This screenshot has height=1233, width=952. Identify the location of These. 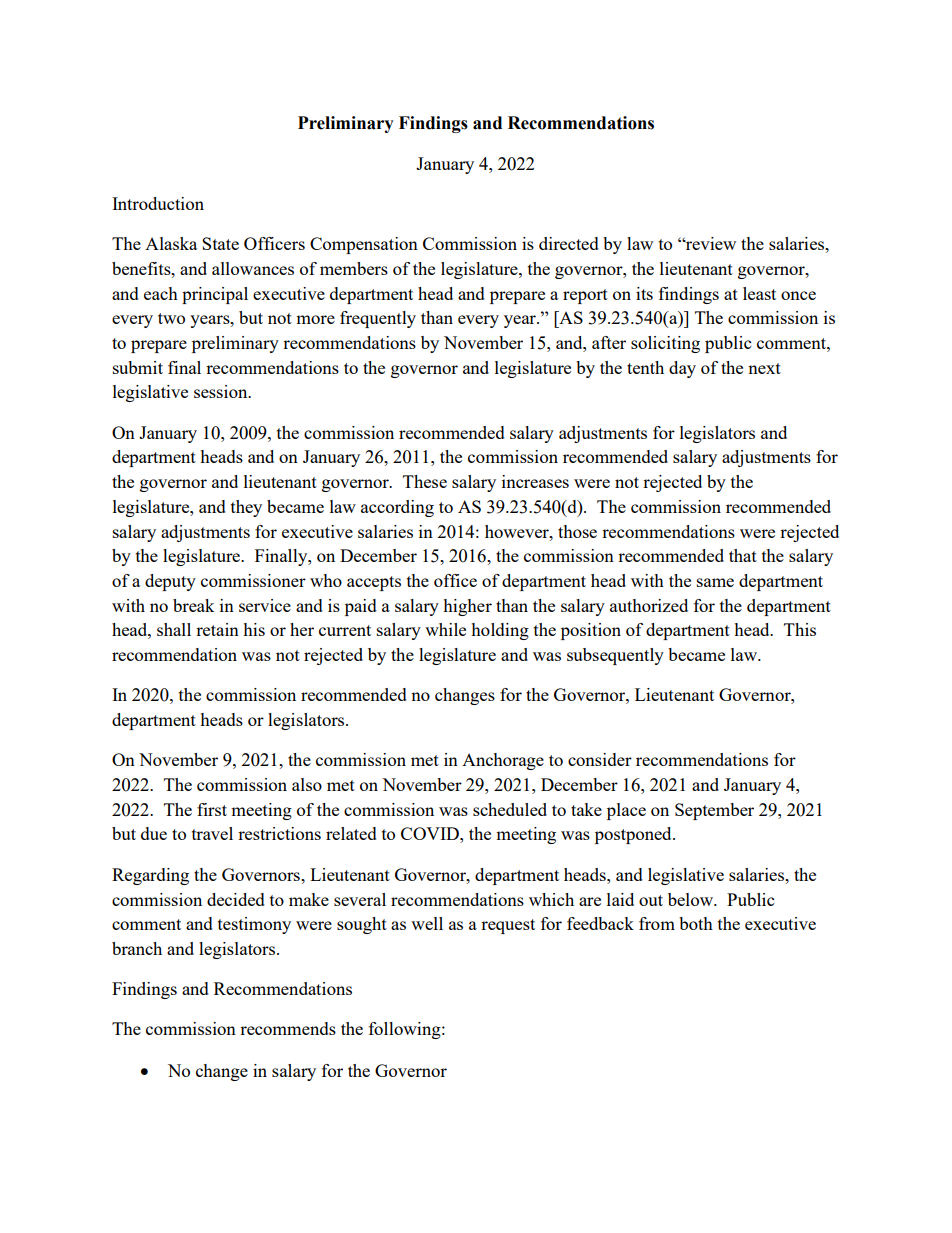
(425, 481).
